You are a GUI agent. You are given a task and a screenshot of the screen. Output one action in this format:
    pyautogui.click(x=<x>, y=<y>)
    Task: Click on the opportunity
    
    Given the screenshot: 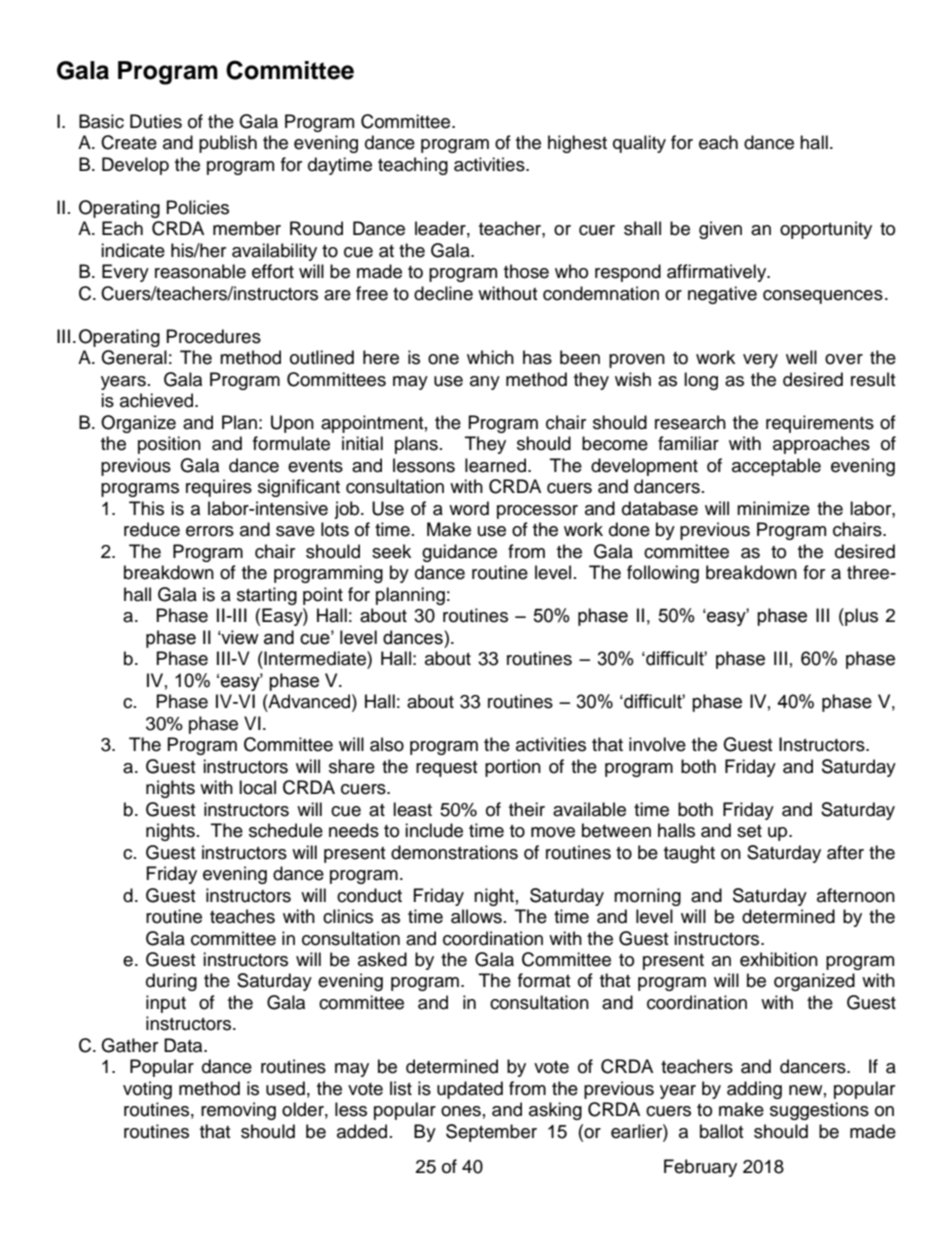 What is the action you would take?
    pyautogui.click(x=826, y=230)
